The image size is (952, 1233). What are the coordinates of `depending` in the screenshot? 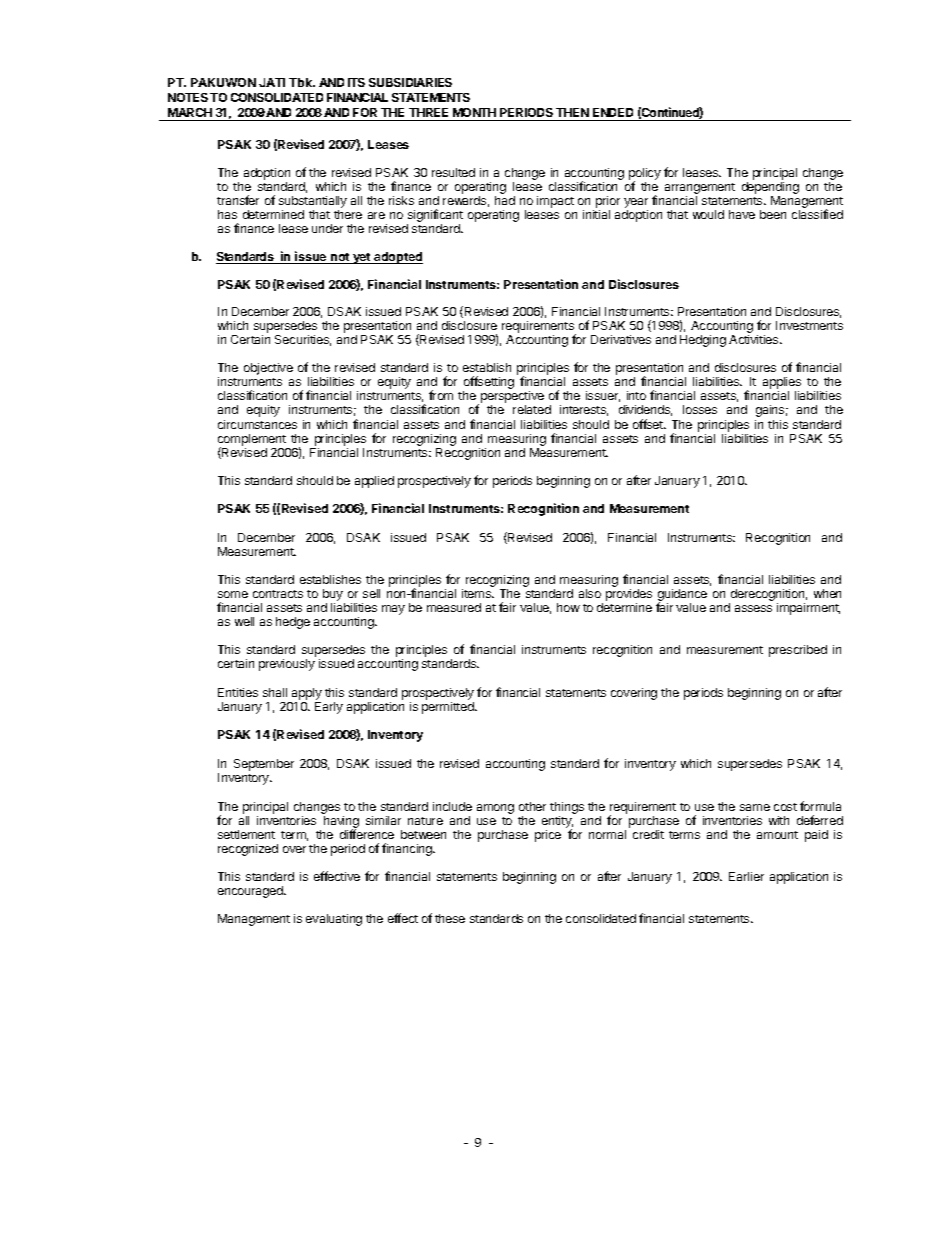 It's located at (770, 189).
